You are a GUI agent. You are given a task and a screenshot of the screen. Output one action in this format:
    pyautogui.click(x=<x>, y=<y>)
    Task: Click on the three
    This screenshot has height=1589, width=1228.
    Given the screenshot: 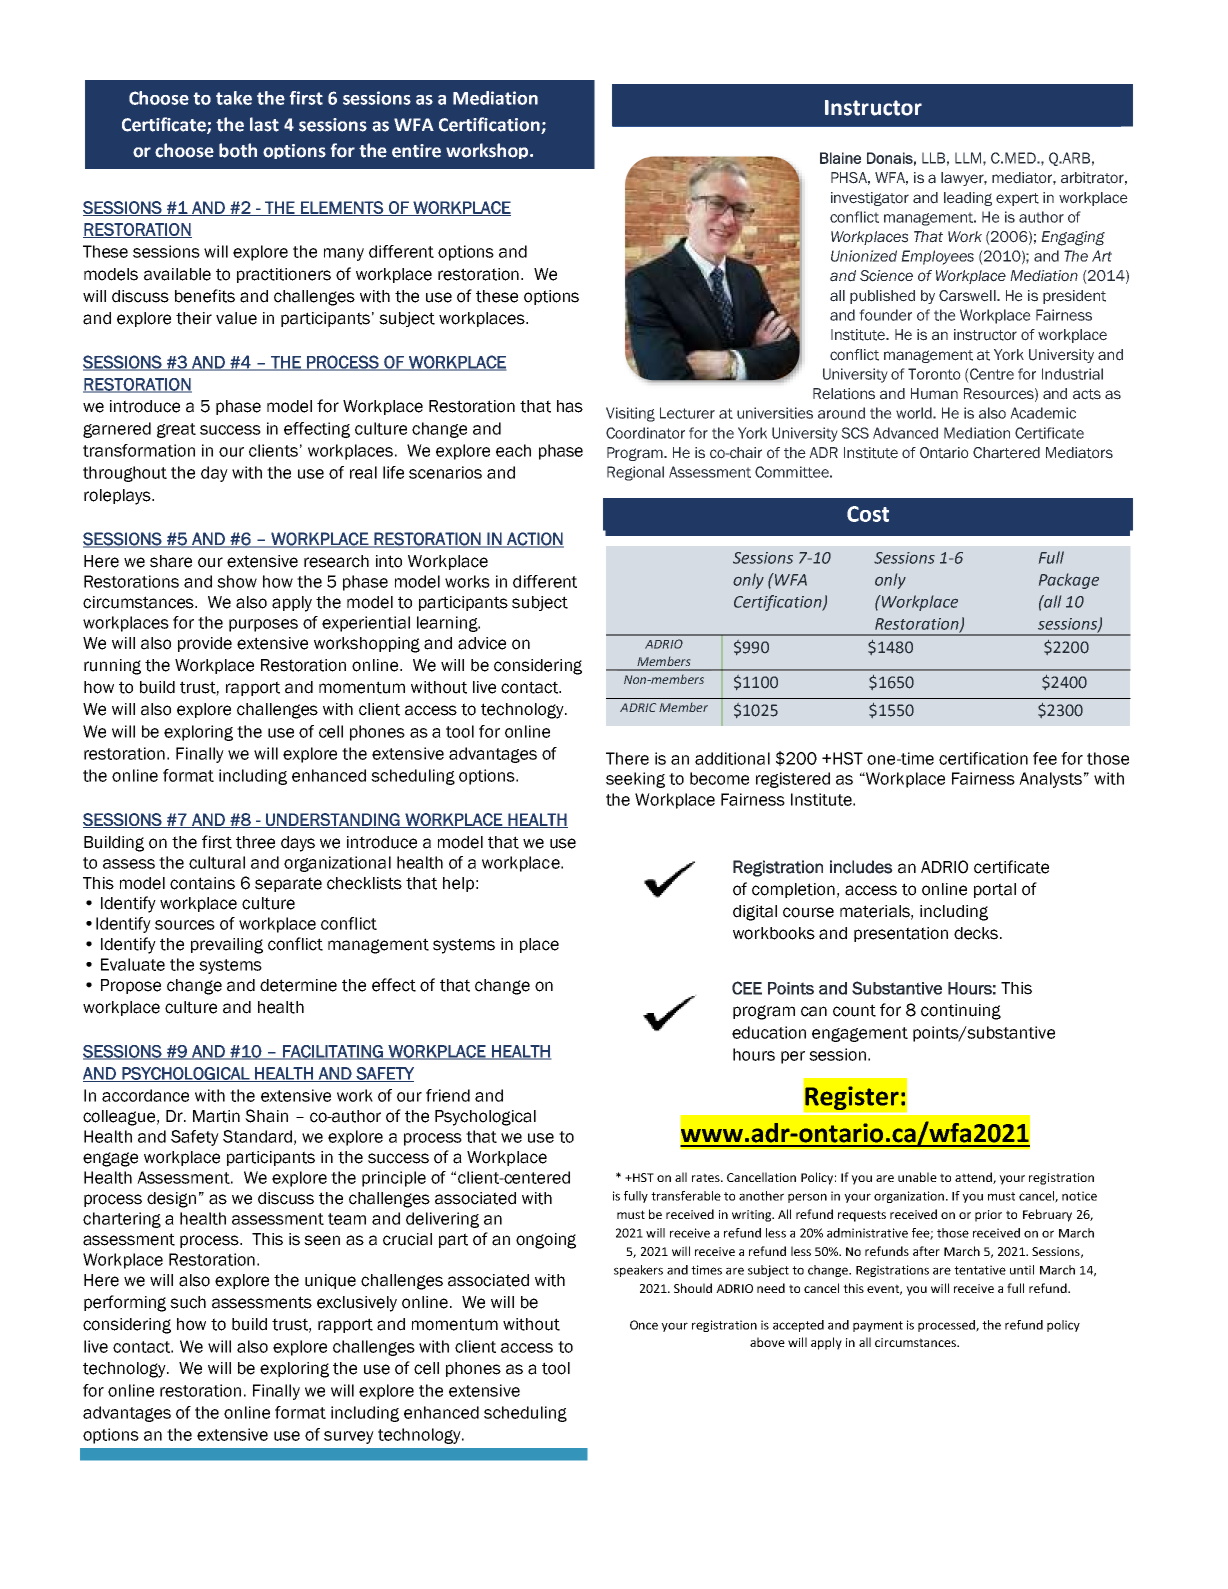 What is the action you would take?
    pyautogui.click(x=255, y=842)
